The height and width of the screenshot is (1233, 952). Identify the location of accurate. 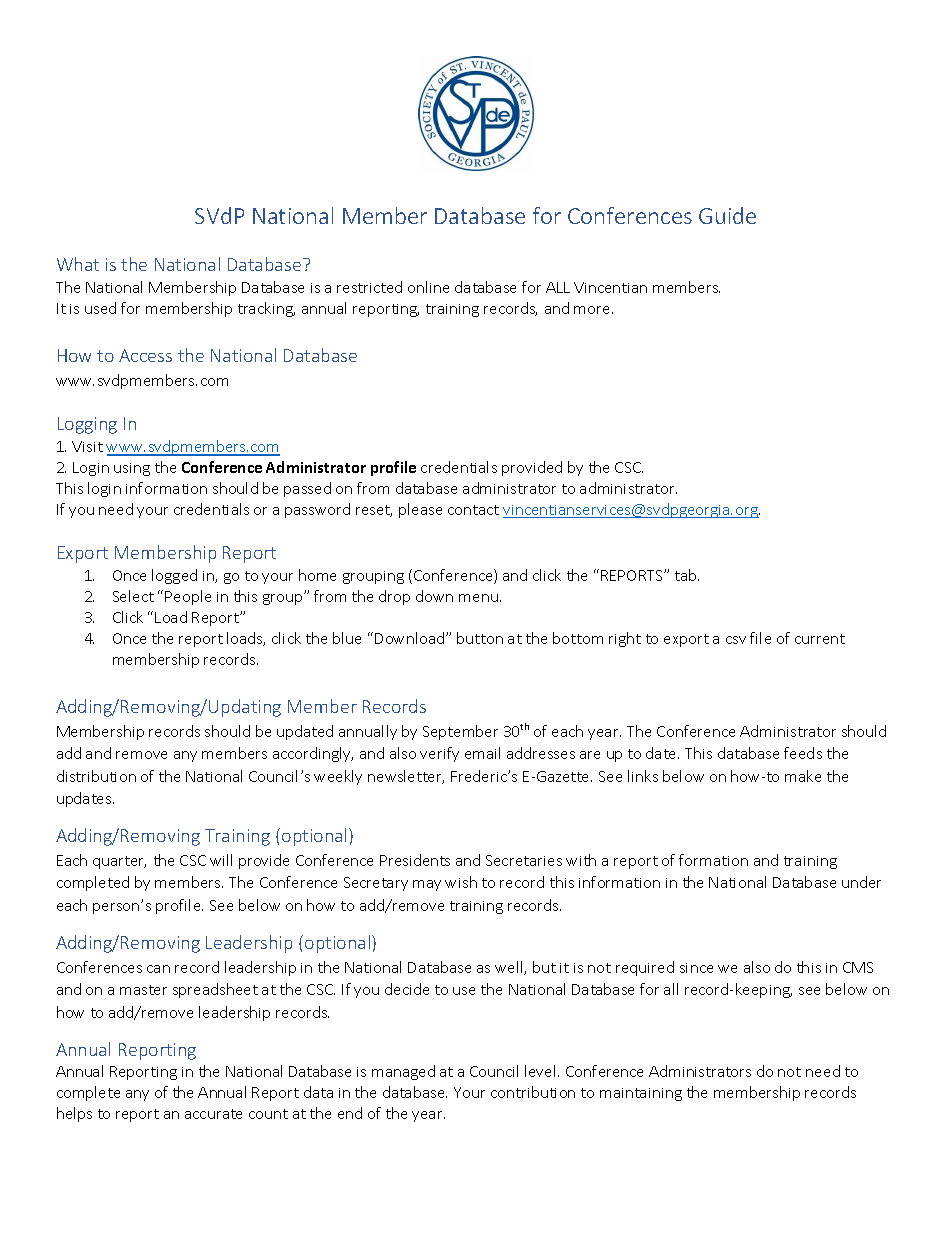
(213, 1114).
